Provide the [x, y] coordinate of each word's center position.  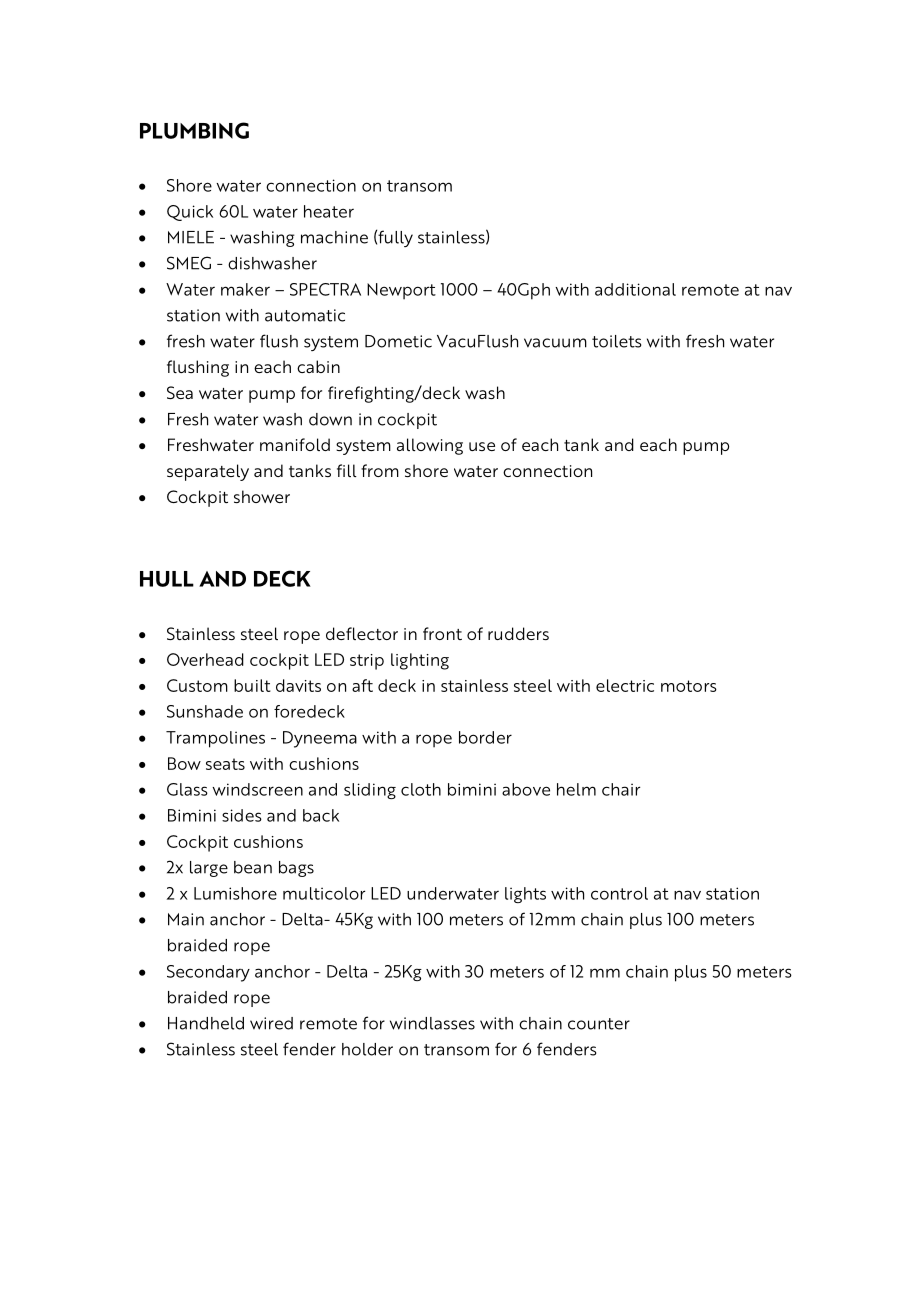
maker [245, 289]
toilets [616, 341]
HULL [167, 579]
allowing [430, 446]
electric [625, 685]
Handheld [206, 1023]
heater [329, 211]
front [442, 633]
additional [635, 289]
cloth [421, 789]
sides [242, 815]
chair [621, 789]
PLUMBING [194, 130]
